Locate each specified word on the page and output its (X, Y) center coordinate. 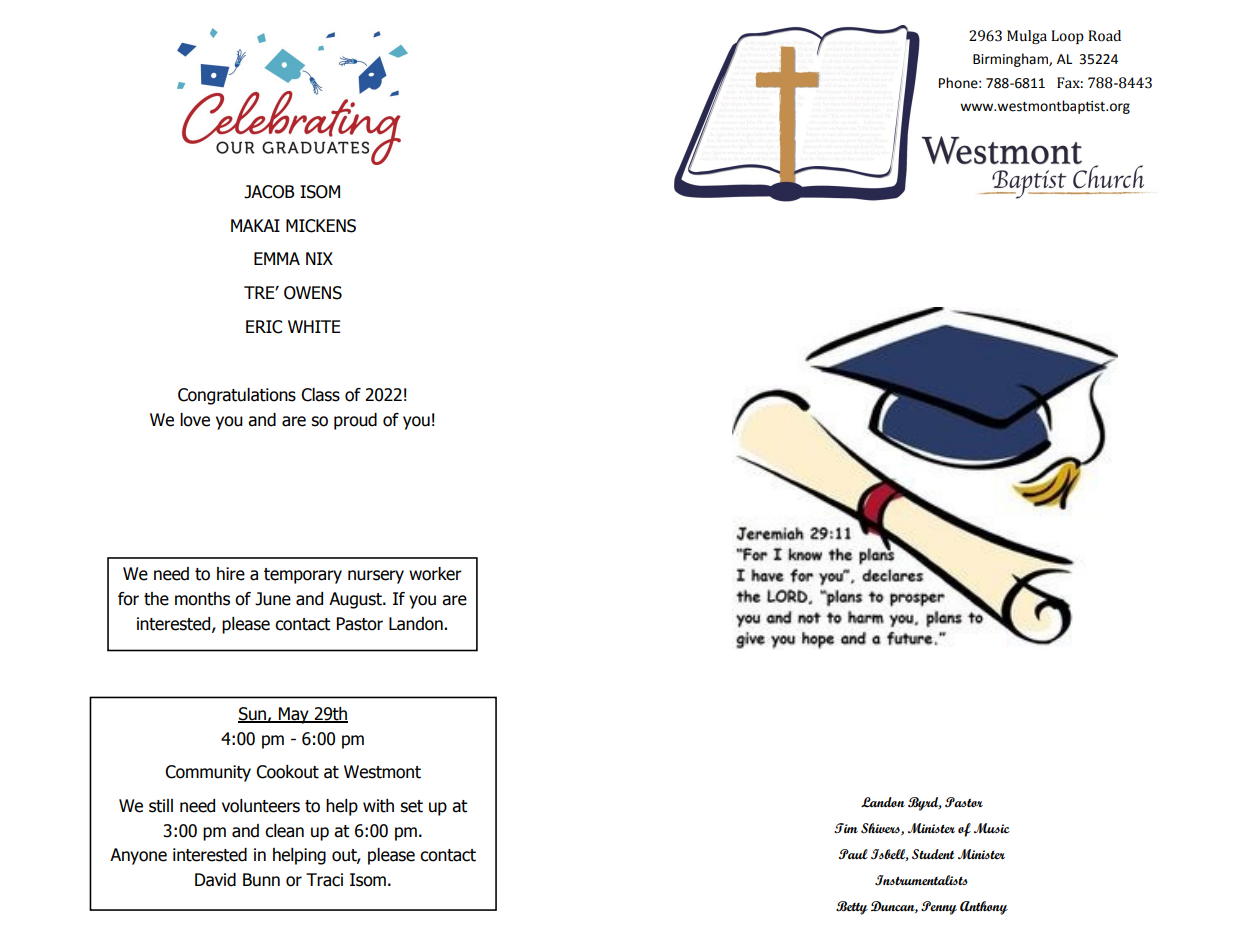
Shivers (881, 829)
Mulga (1027, 37)
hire (231, 574)
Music (992, 828)
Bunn (261, 880)
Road (1104, 36)
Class (320, 395)
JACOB (269, 192)
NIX (319, 258)
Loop (1067, 37)
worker (435, 574)
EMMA (277, 258)
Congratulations (237, 396)
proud (355, 421)
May (294, 715)
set (411, 806)
